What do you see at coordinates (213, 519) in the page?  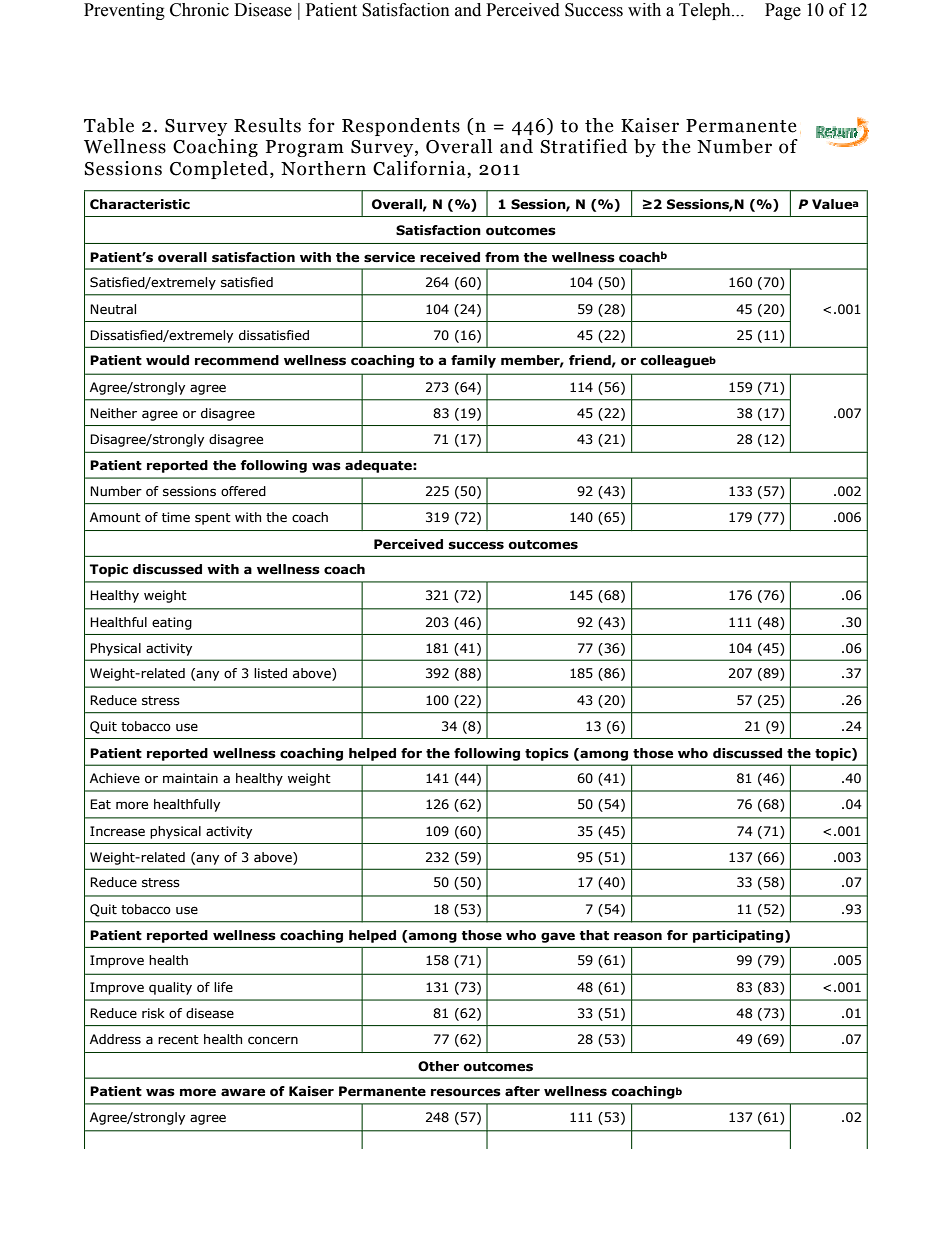 I see `spent` at bounding box center [213, 519].
